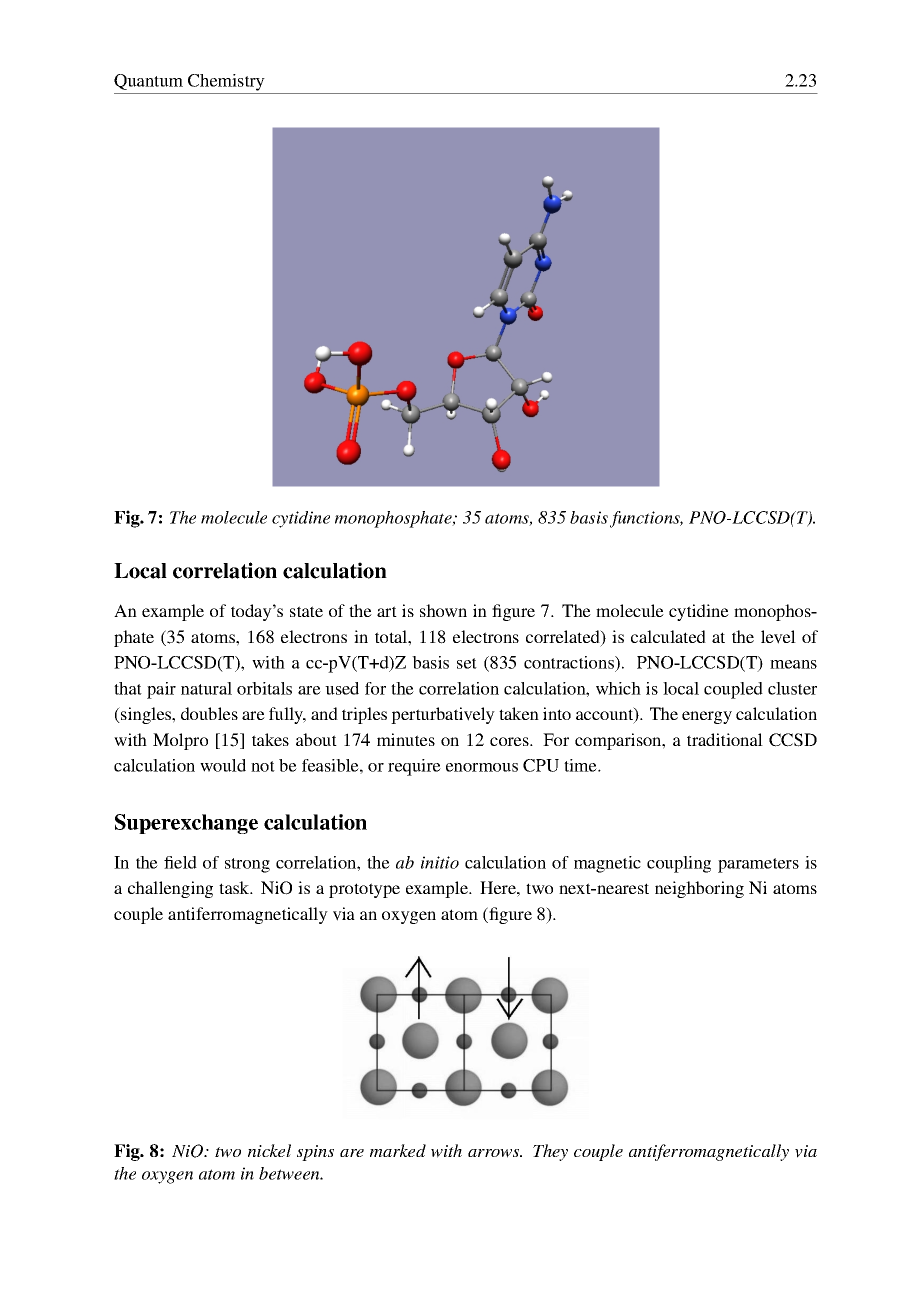 The image size is (924, 1308). What do you see at coordinates (306, 611) in the image?
I see `state` at bounding box center [306, 611].
